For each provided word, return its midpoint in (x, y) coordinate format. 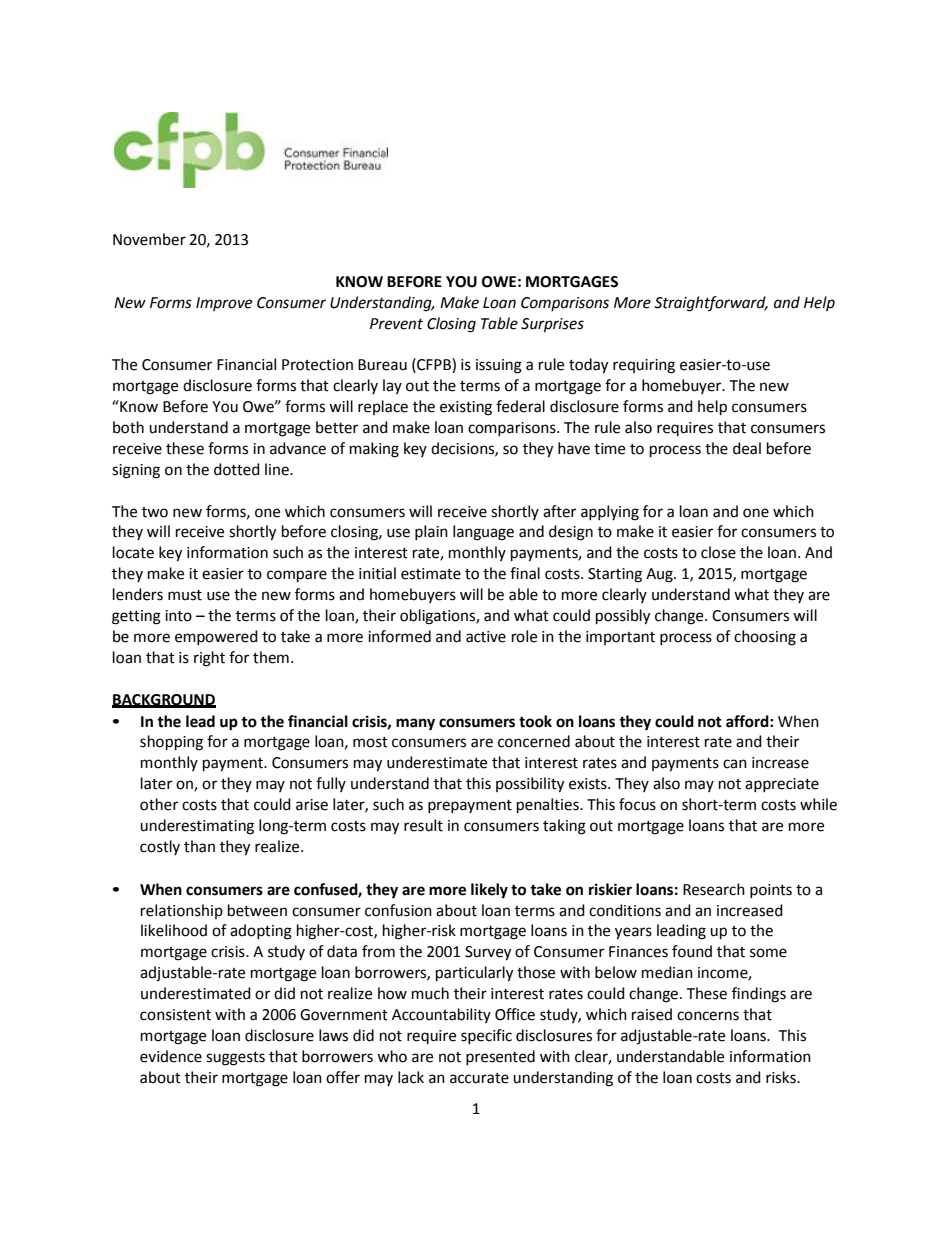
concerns (708, 1016)
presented (500, 1057)
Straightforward (711, 304)
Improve (224, 304)
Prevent (396, 324)
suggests (235, 1059)
